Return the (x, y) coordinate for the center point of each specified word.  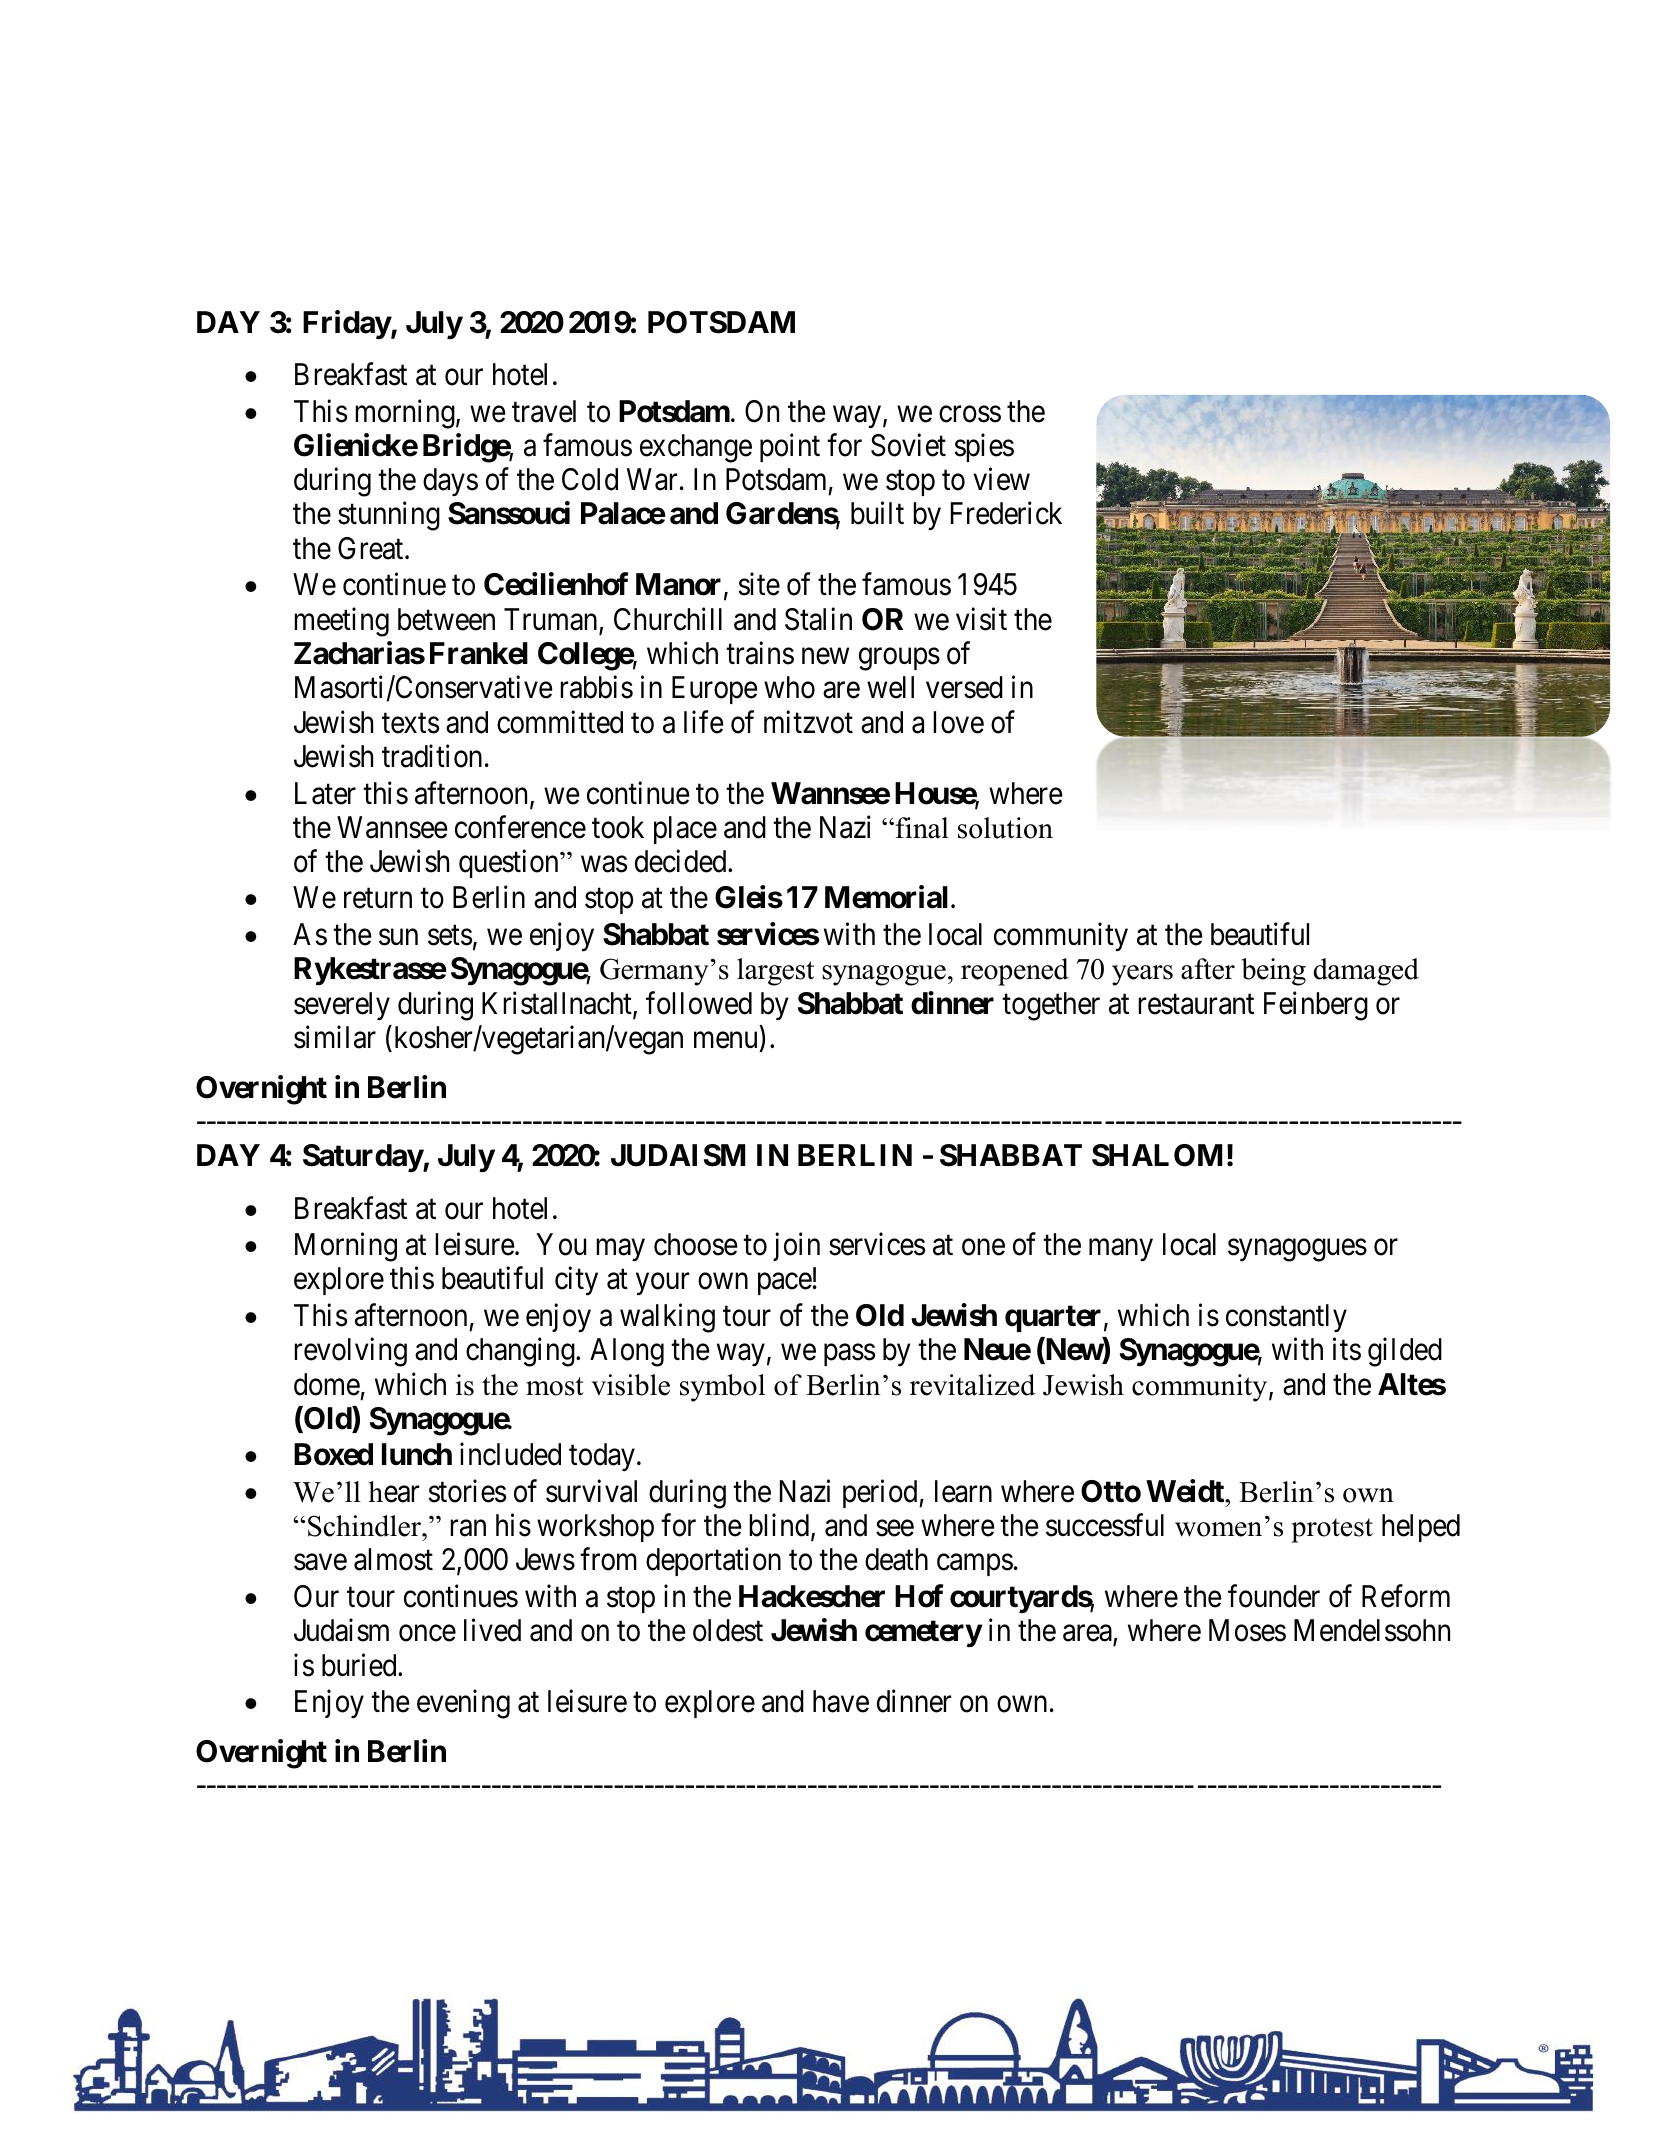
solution (1005, 828)
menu (725, 1040)
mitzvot (808, 722)
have (841, 1701)
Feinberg (1316, 1006)
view (1001, 479)
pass (849, 1355)
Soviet (908, 445)
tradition (432, 756)
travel (544, 411)
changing (521, 1352)
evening (463, 1704)
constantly (1286, 1318)
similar (335, 1037)
